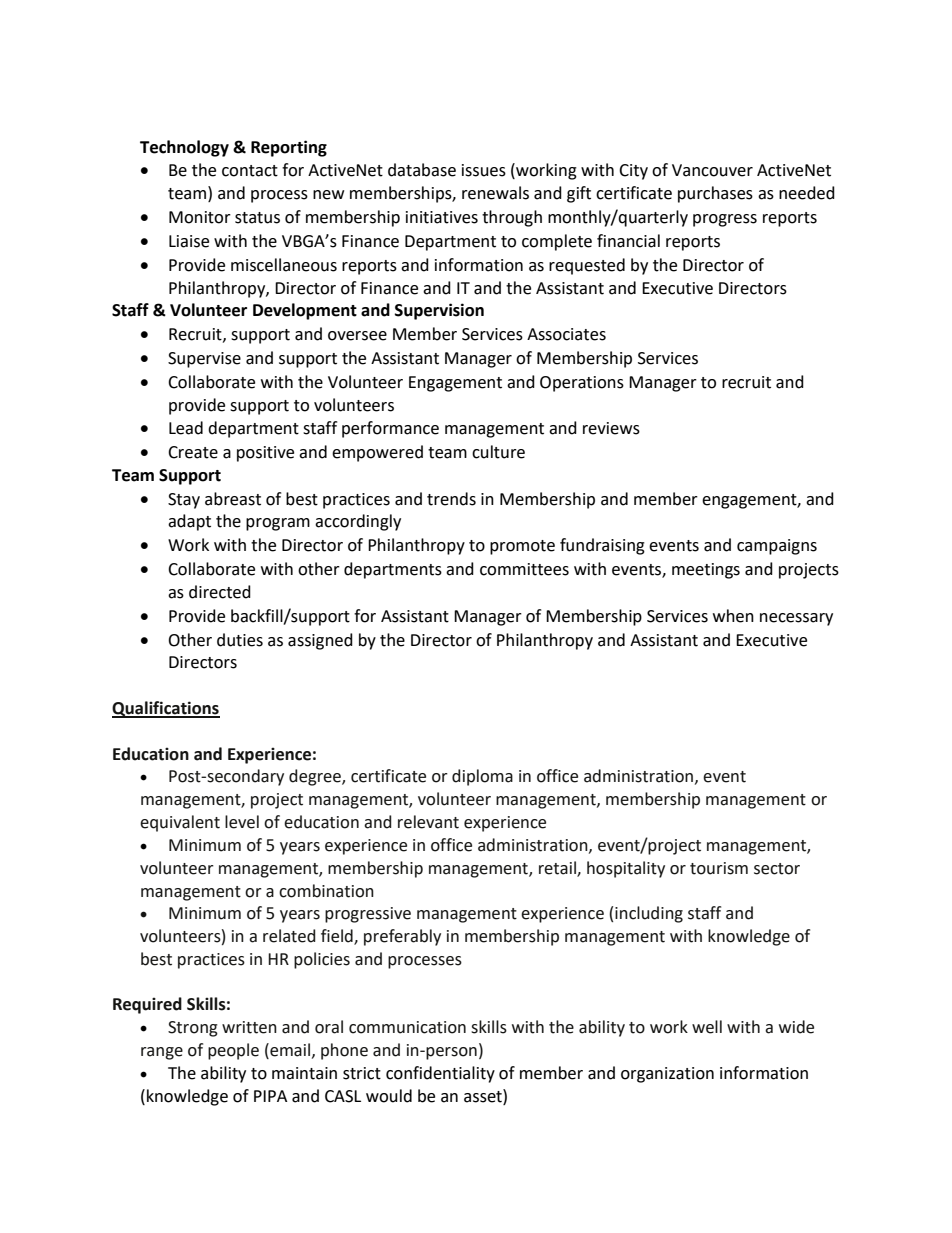  Describe the element at coordinates (240, 640) in the page. I see `duties` at that location.
